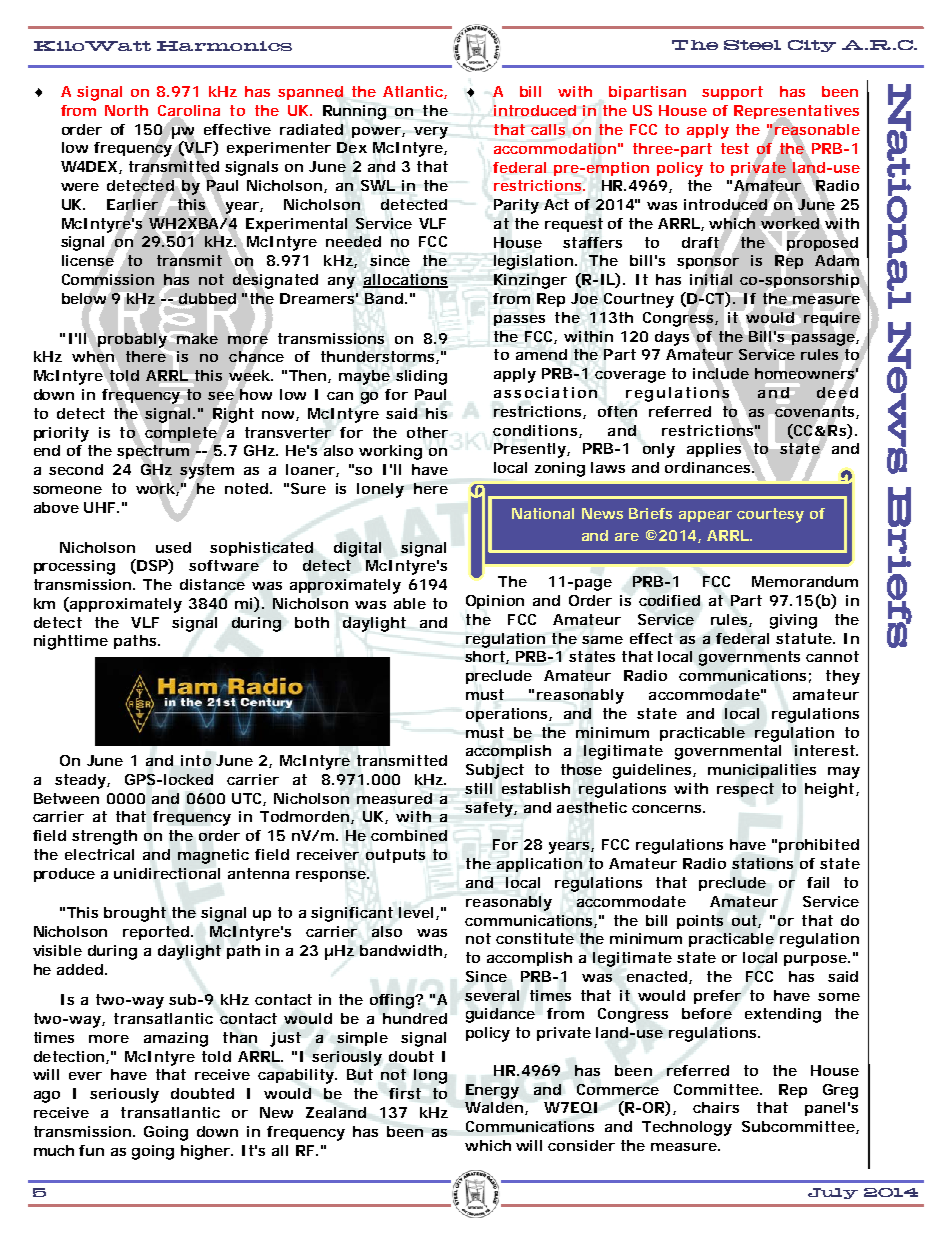 The width and height of the image is (952, 1233). Describe the element at coordinates (431, 133) in the image. I see `very` at that location.
